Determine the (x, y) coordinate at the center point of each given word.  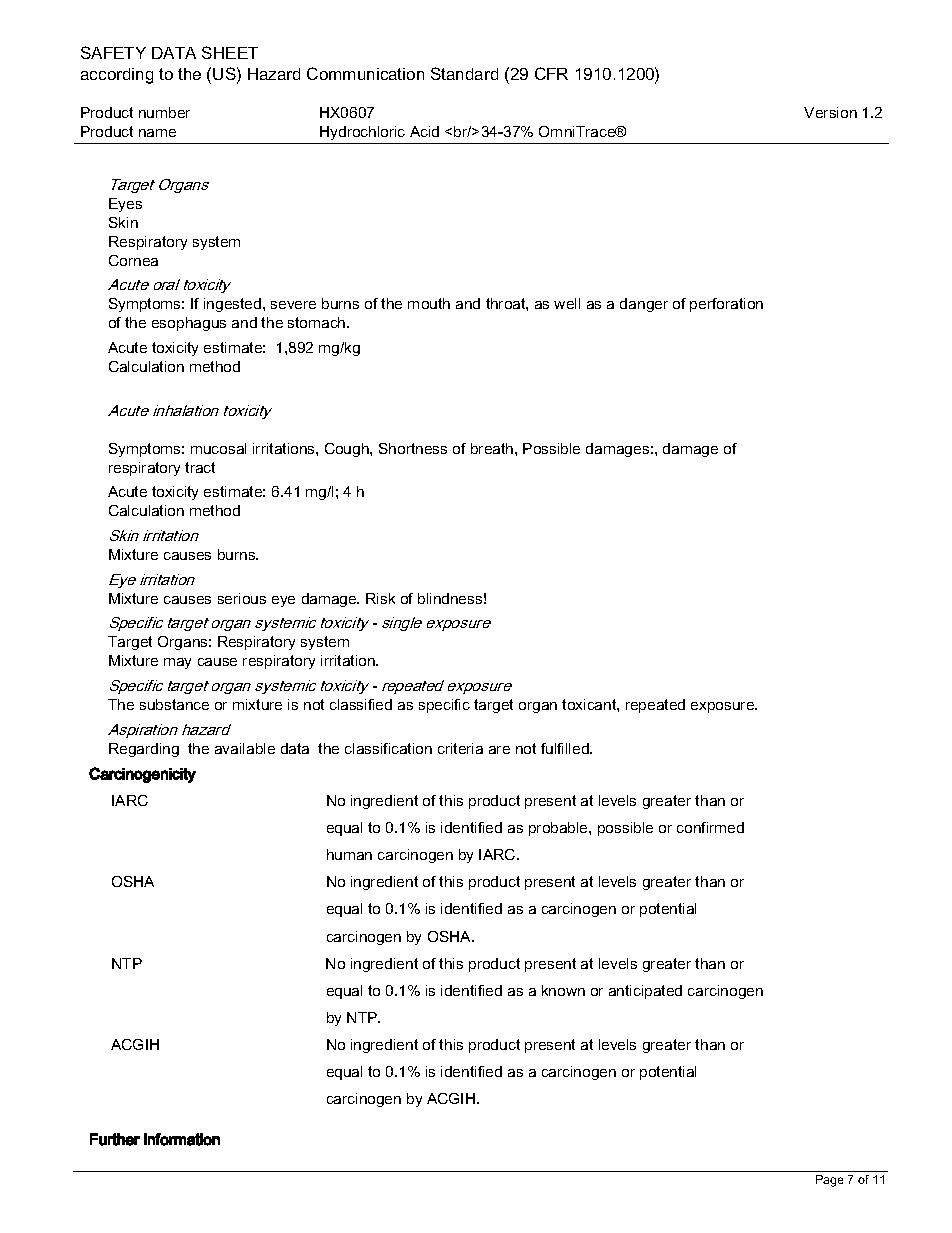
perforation (726, 305)
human (349, 854)
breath (493, 448)
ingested (232, 305)
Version (830, 112)
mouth (429, 303)
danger (644, 305)
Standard (464, 73)
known (563, 990)
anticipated (645, 992)
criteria (460, 748)
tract (200, 467)
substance (174, 704)
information (182, 1139)
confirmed (710, 827)
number (164, 112)
